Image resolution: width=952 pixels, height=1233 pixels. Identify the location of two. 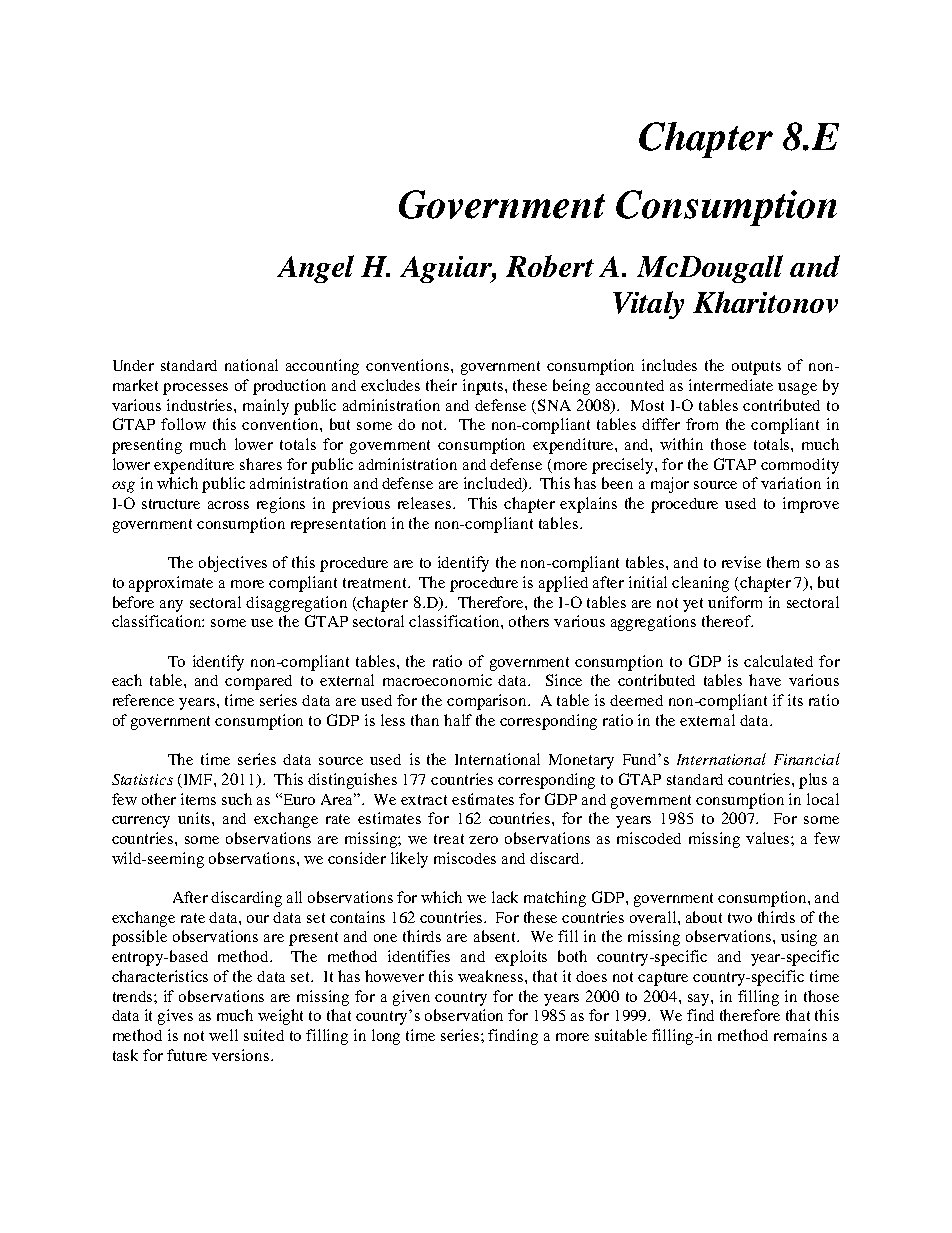
(740, 918).
